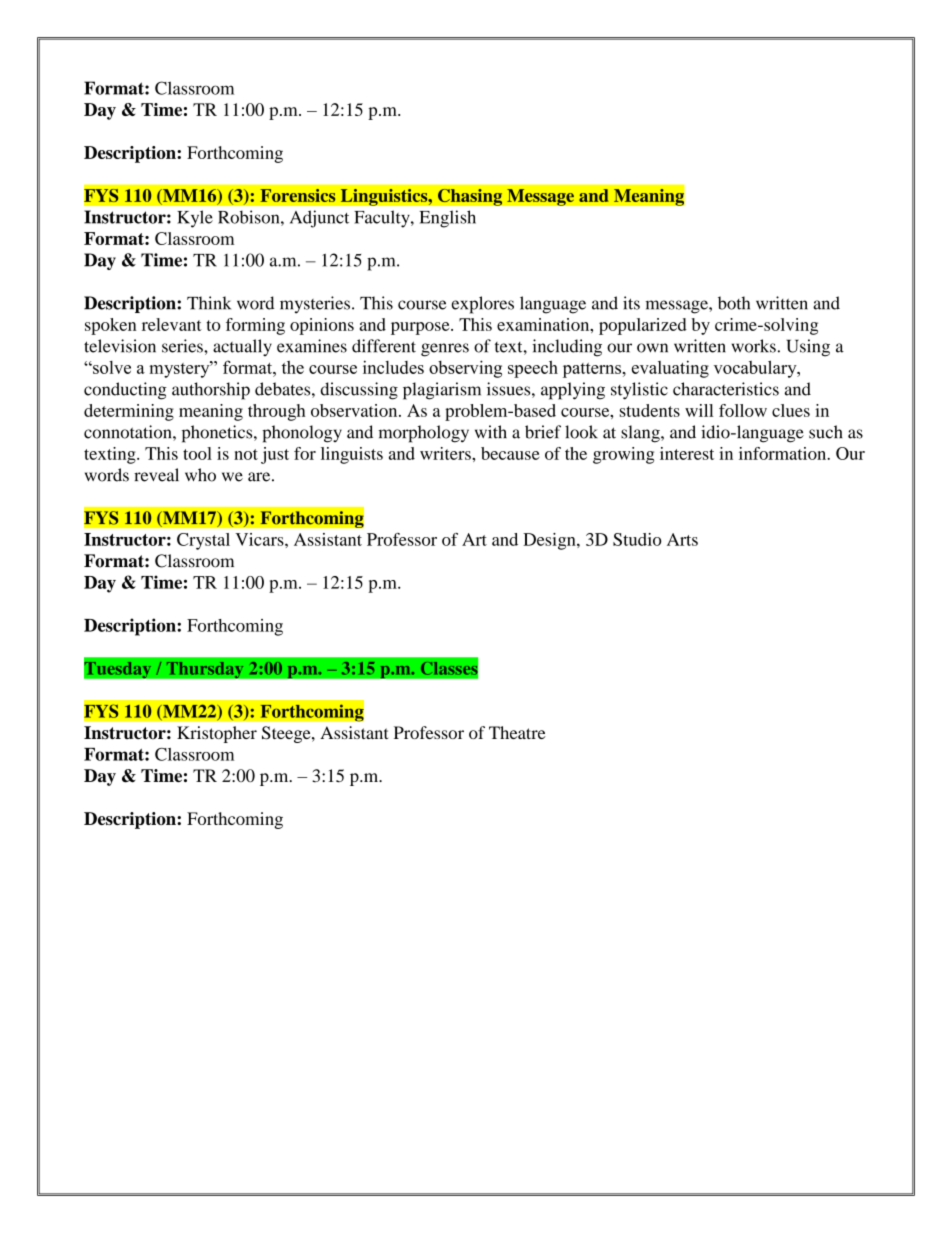  Describe the element at coordinates (517, 732) in the screenshot. I see `Theatre` at that location.
